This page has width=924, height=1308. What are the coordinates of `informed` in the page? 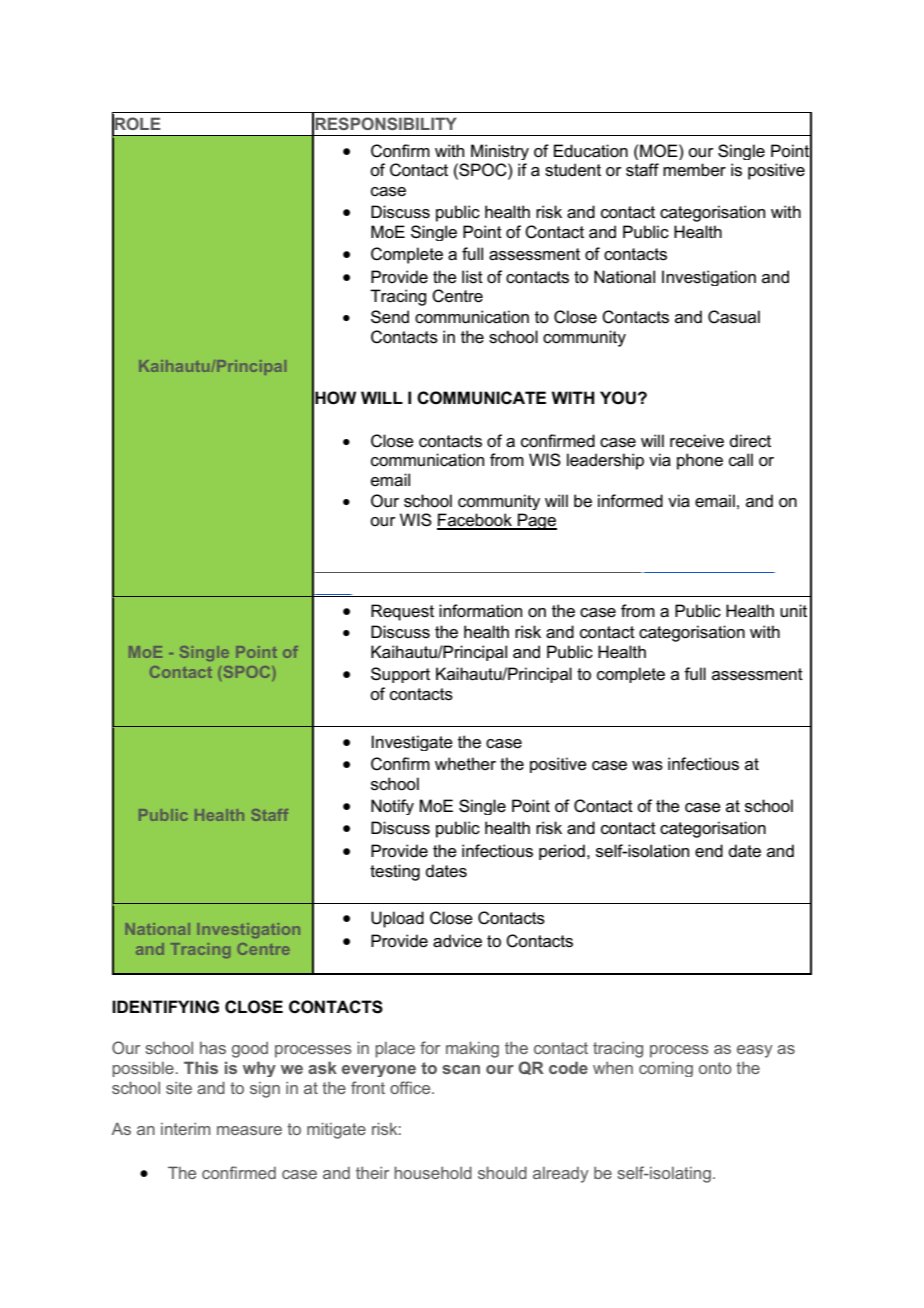 It's located at (630, 501).
